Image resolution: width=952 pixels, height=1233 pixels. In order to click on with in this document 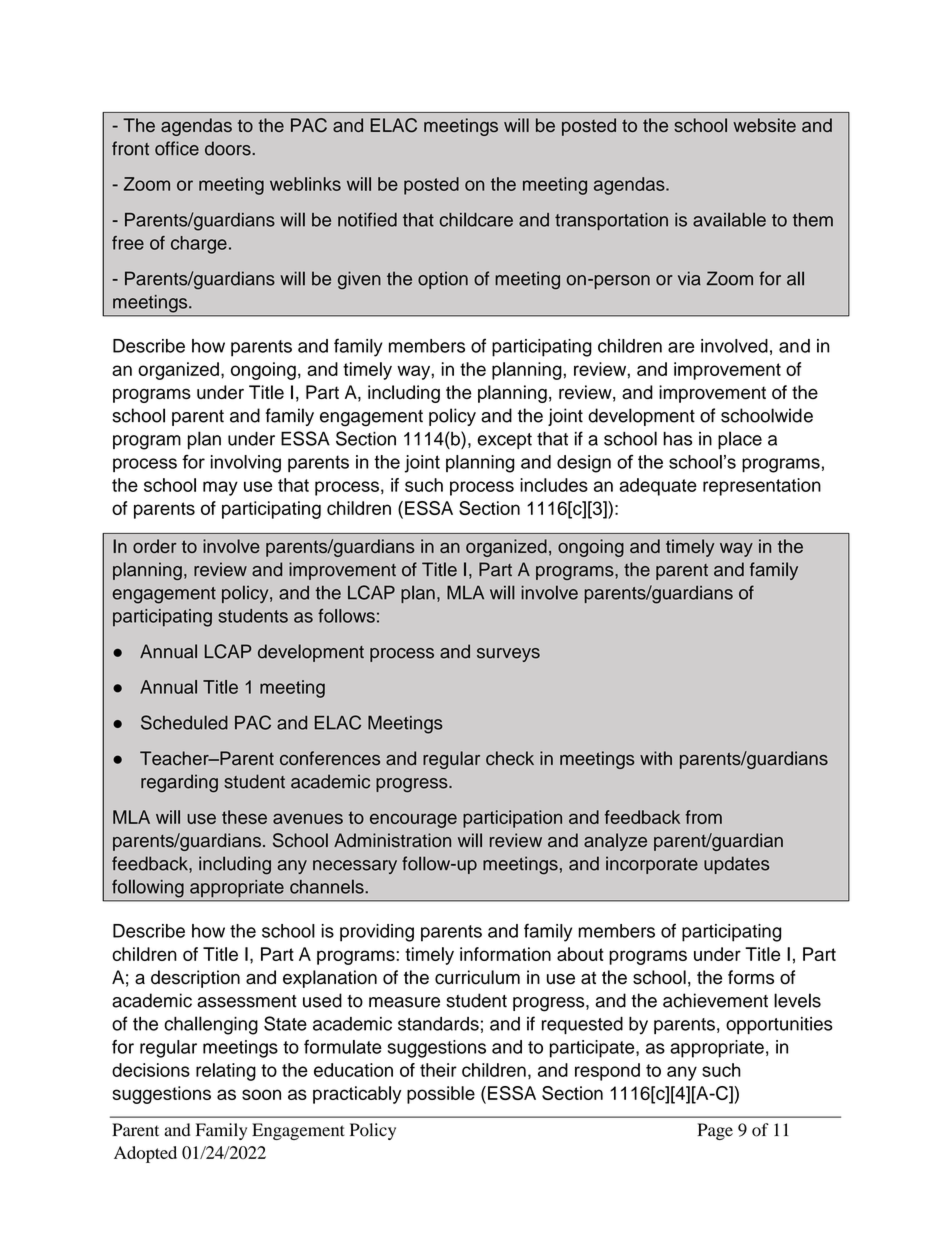, I will do `click(656, 758)`.
